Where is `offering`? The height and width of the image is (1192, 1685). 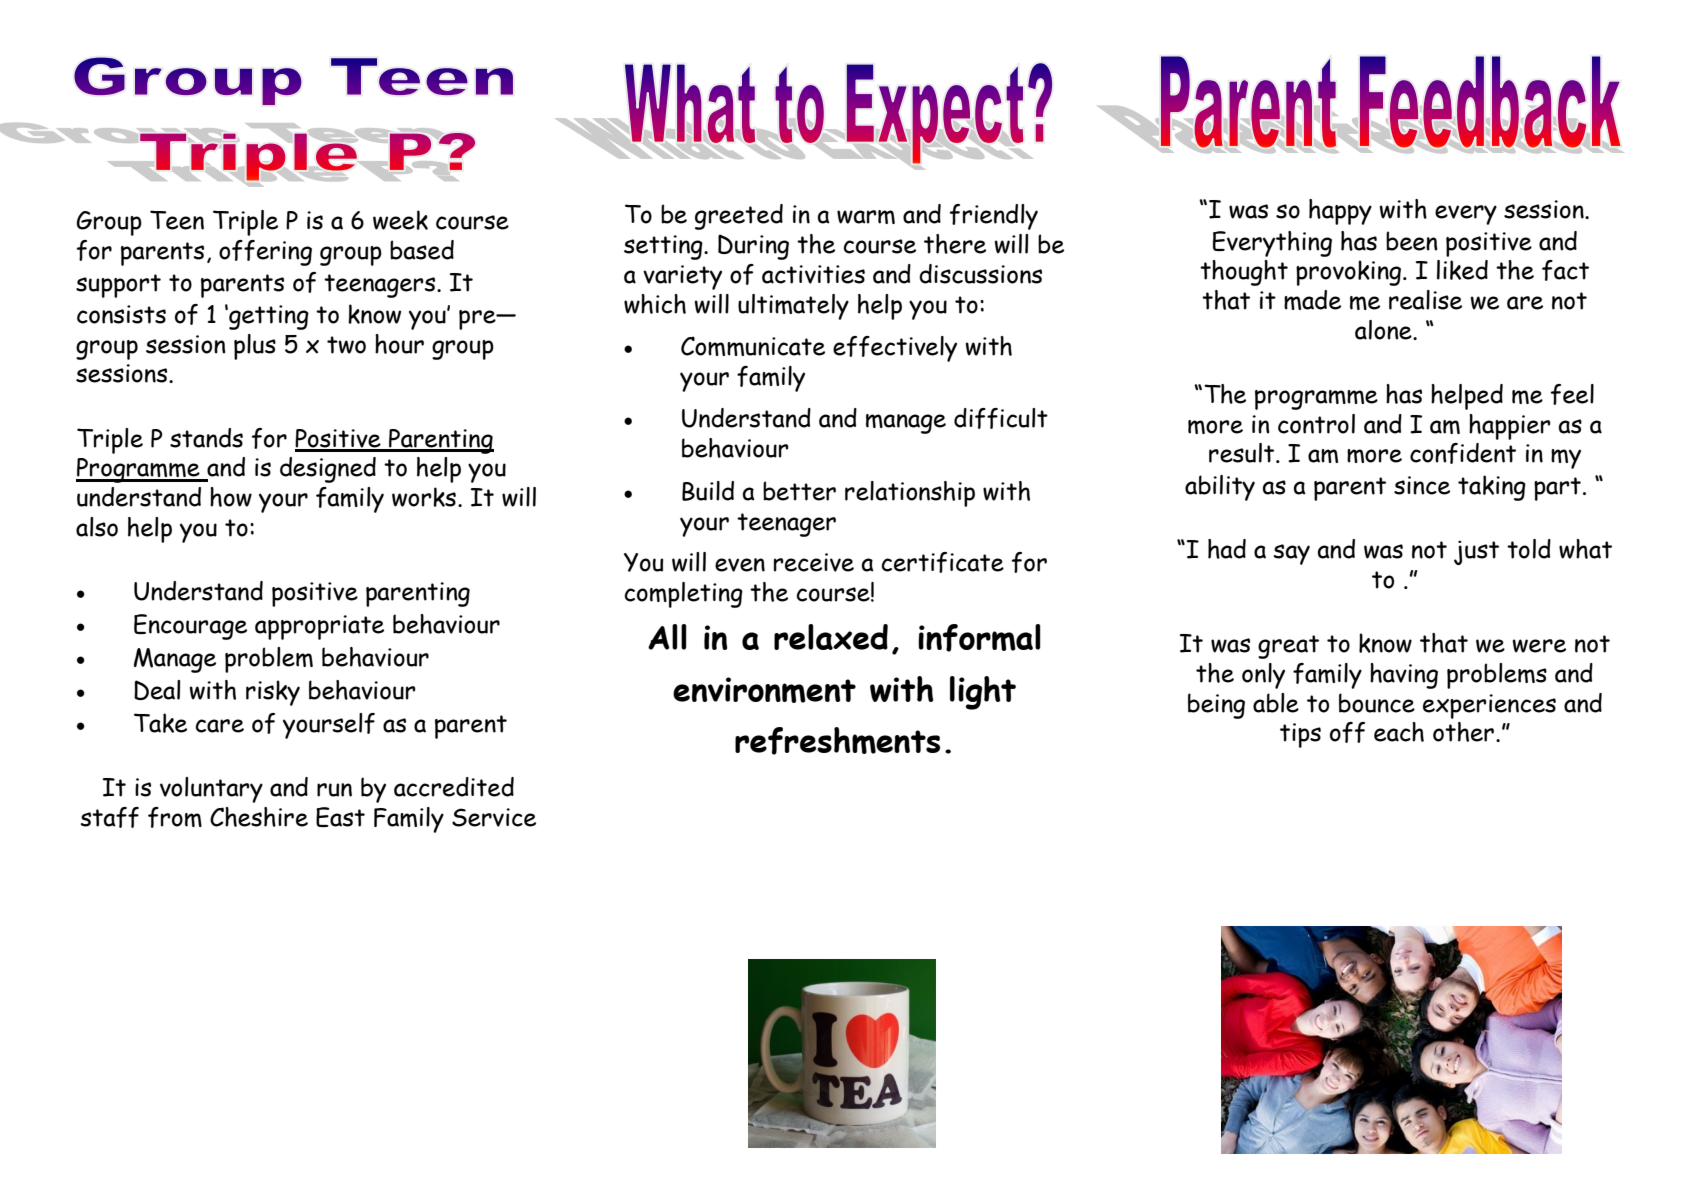
offering is located at coordinates (265, 253).
